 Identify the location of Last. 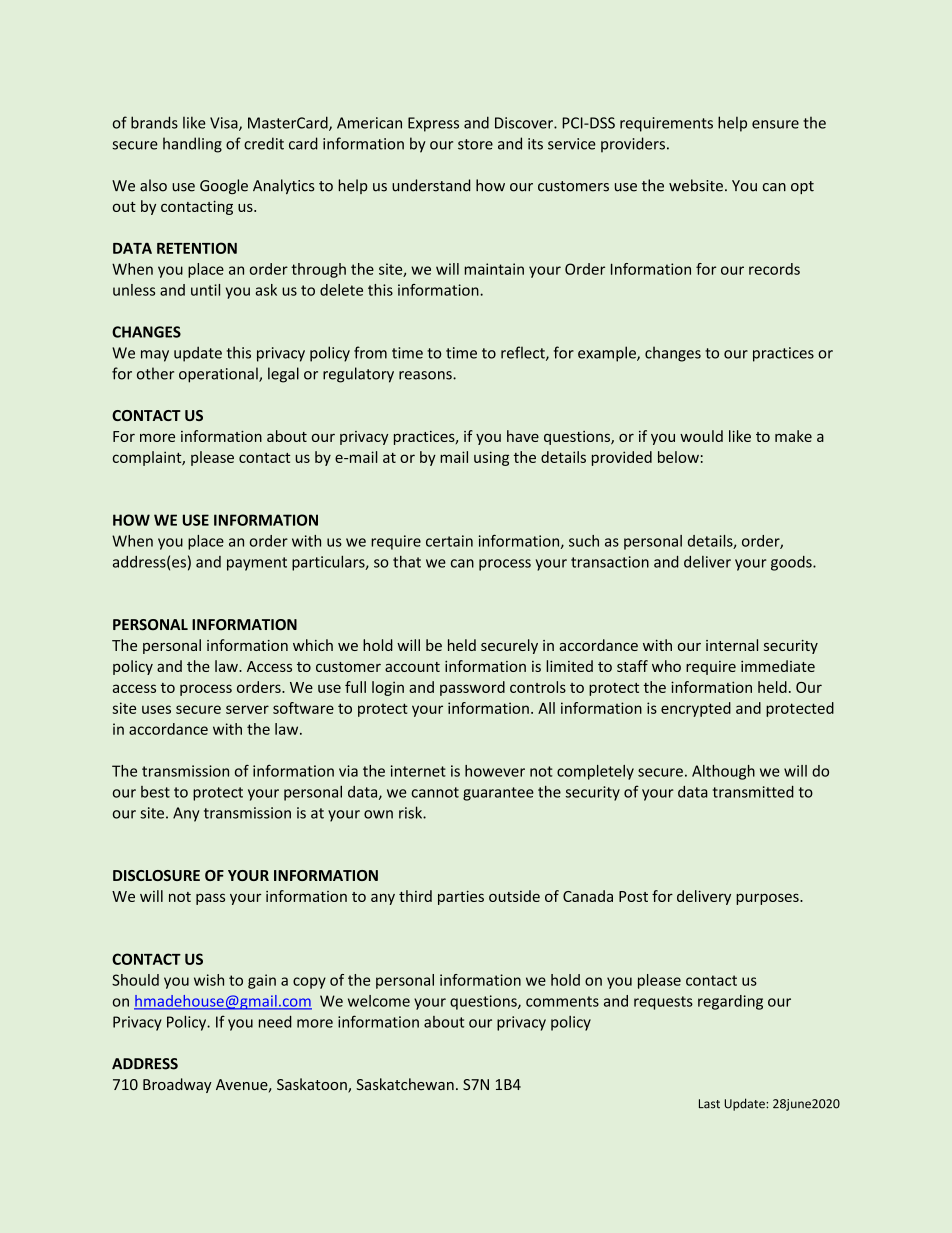
(709, 1104).
